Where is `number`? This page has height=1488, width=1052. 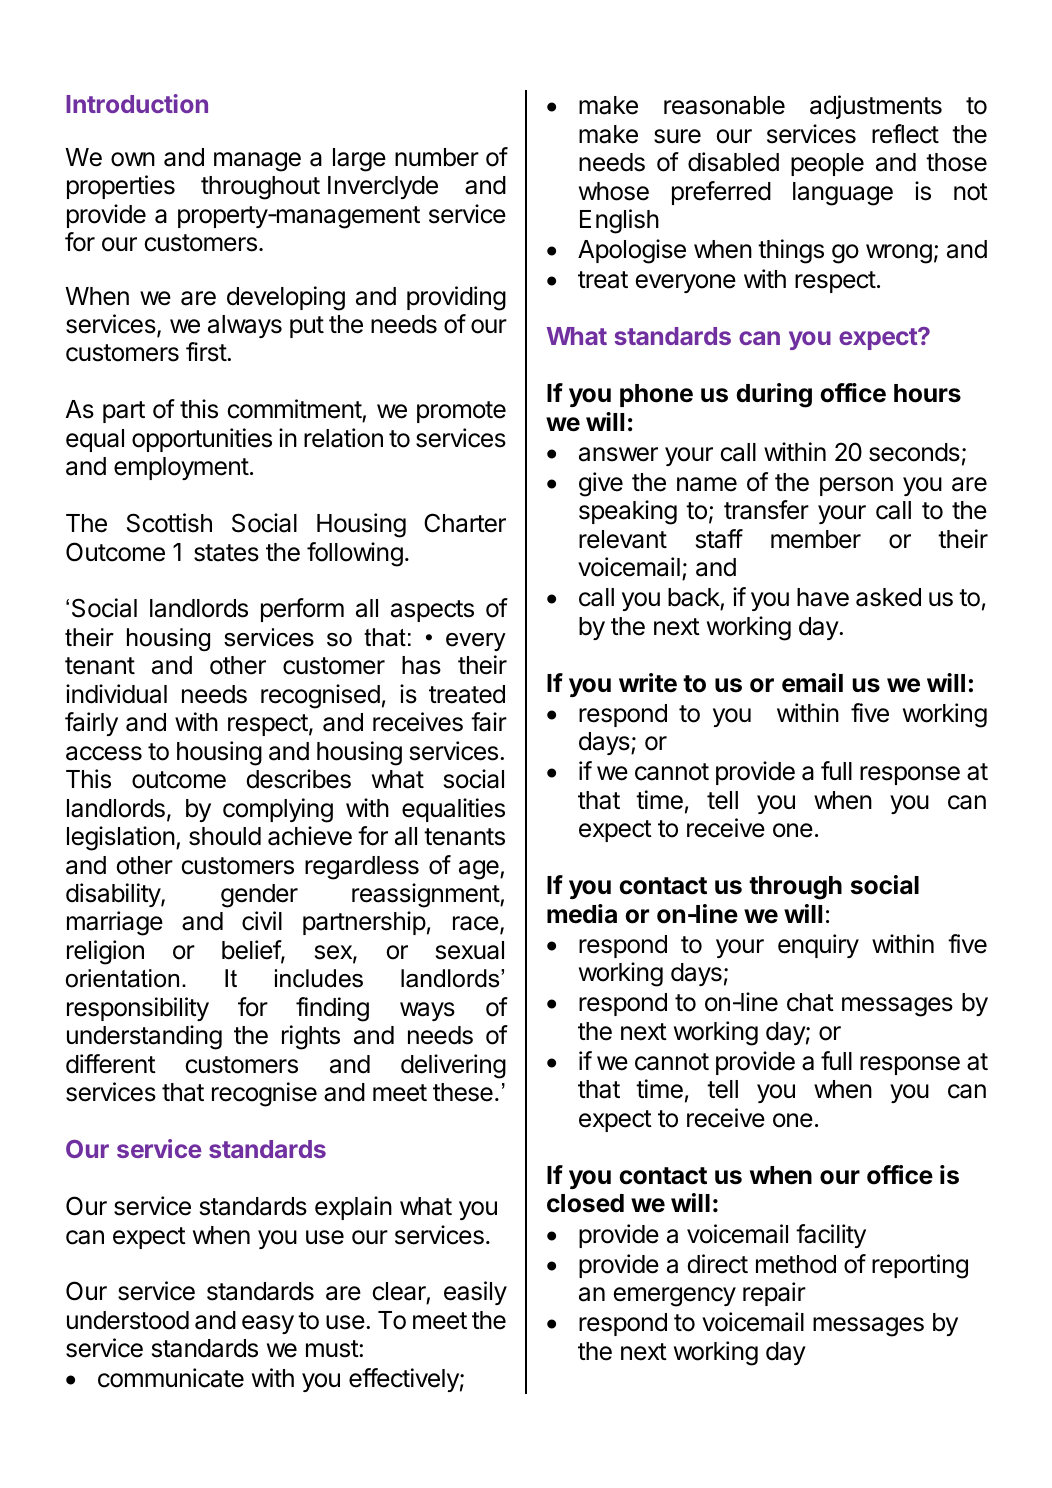
number is located at coordinates (437, 157).
